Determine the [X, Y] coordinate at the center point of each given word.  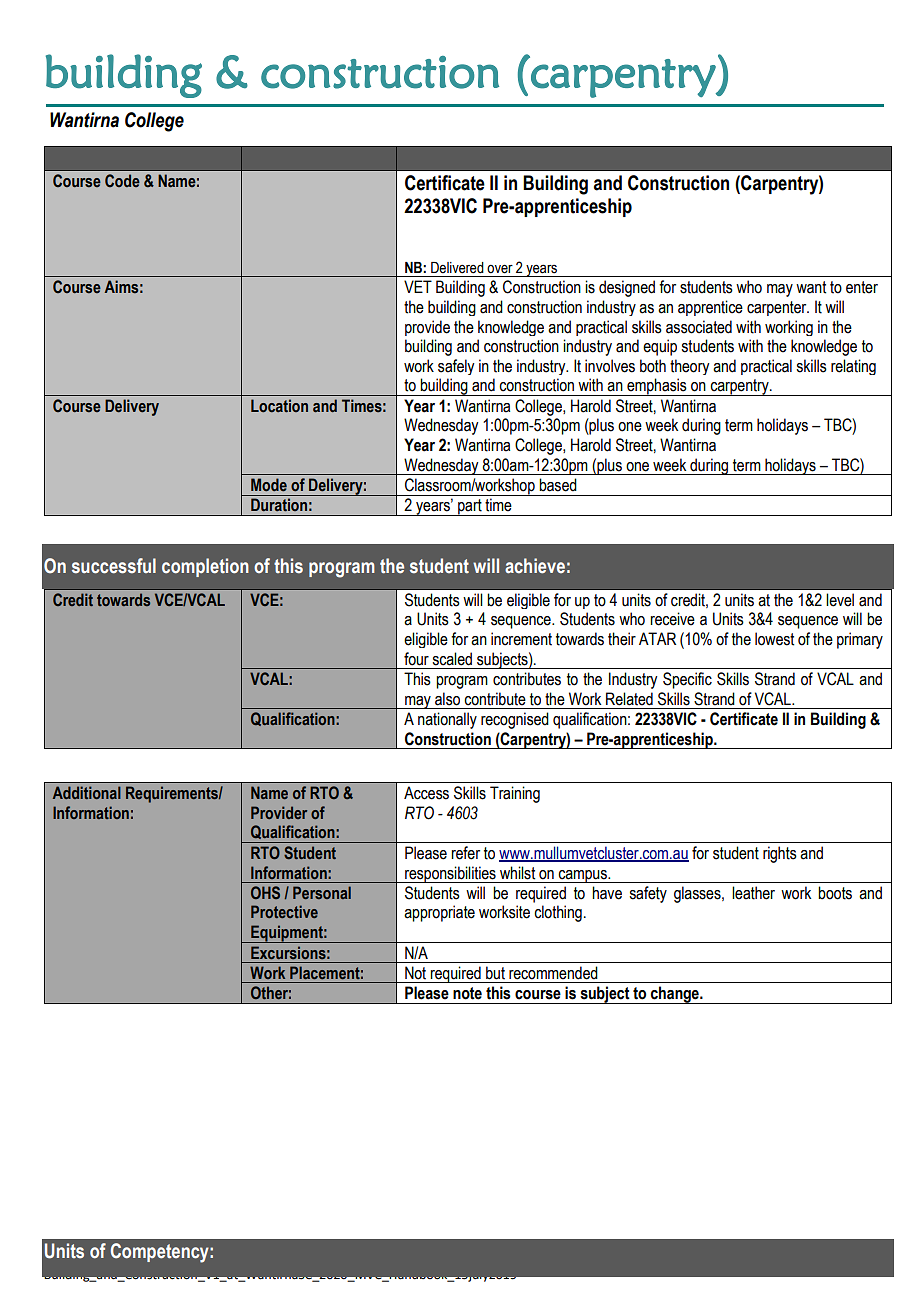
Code [122, 180]
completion [205, 567]
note [467, 993]
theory [689, 367]
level [840, 600]
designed [627, 288]
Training [515, 794]
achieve [535, 566]
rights [780, 854]
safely [456, 367]
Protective [284, 911]
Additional [87, 792]
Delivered [457, 268]
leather [753, 893]
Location [279, 406]
